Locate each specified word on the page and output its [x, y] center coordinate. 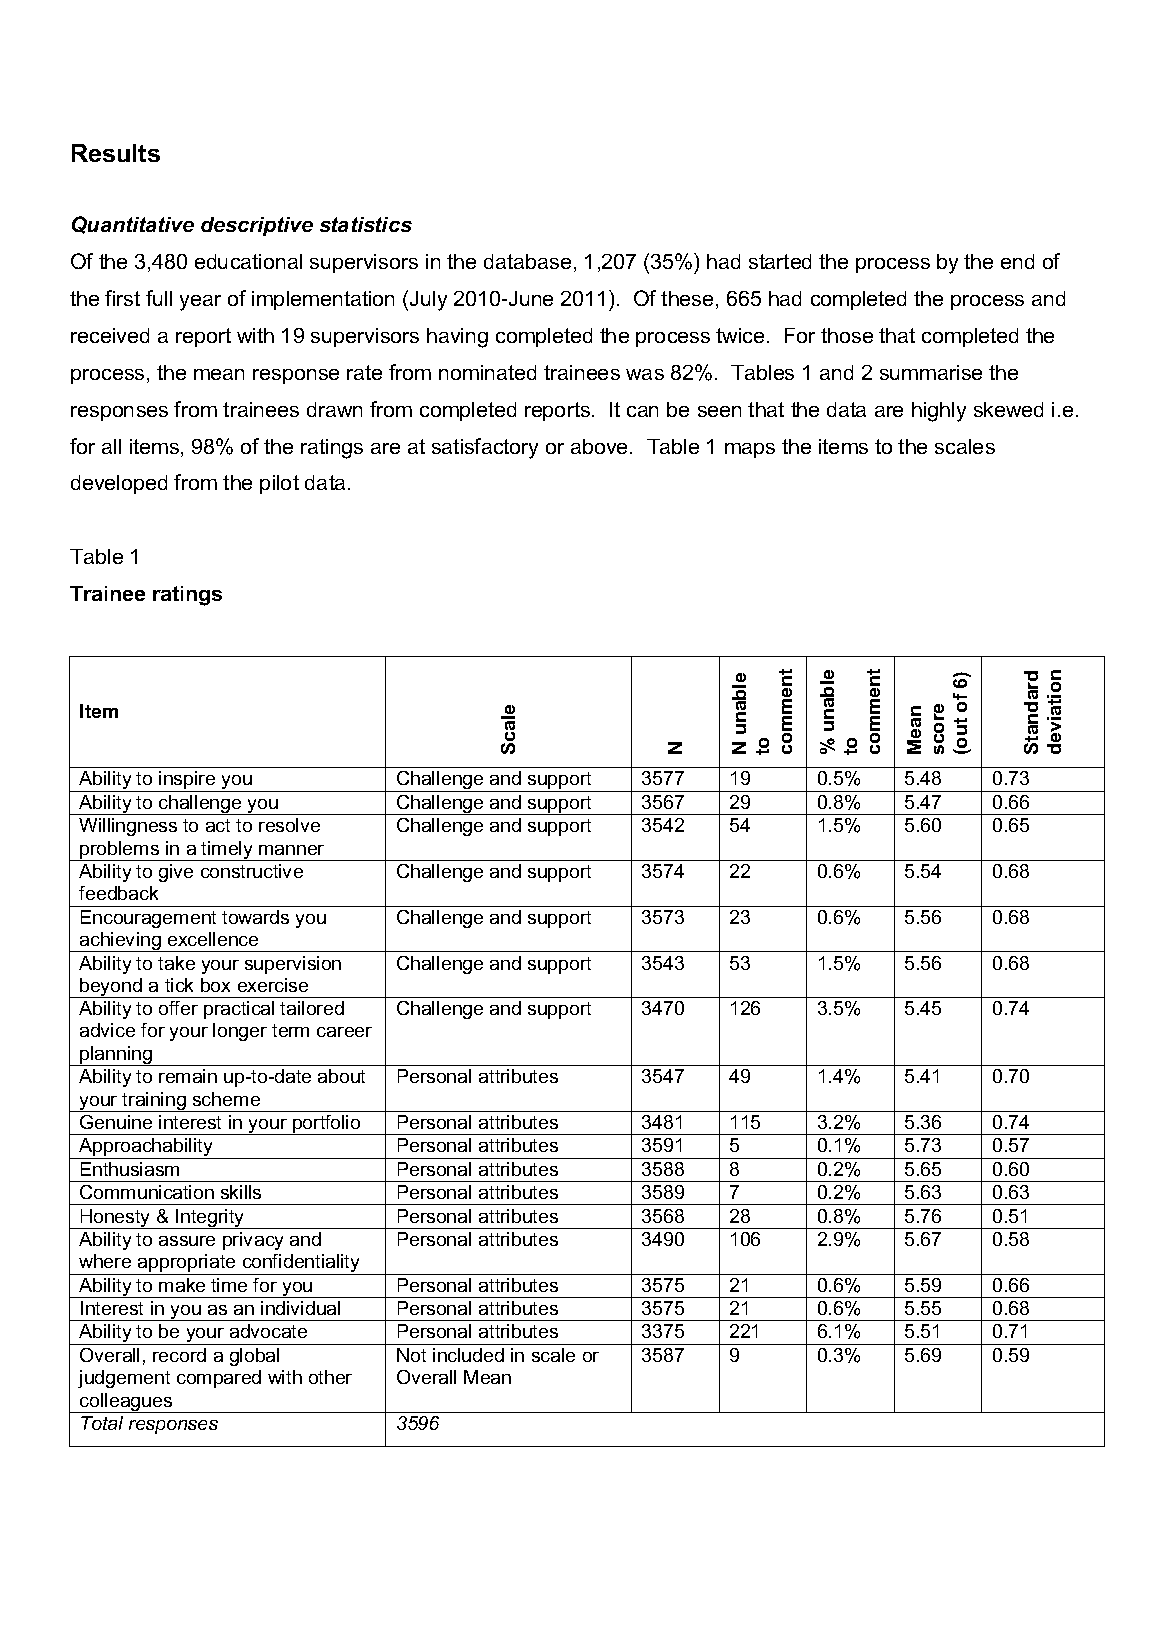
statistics [366, 224]
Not [411, 1355]
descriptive [257, 226]
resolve [289, 825]
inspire [187, 781]
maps [750, 450]
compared [219, 1379]
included [468, 1355]
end [1017, 261]
